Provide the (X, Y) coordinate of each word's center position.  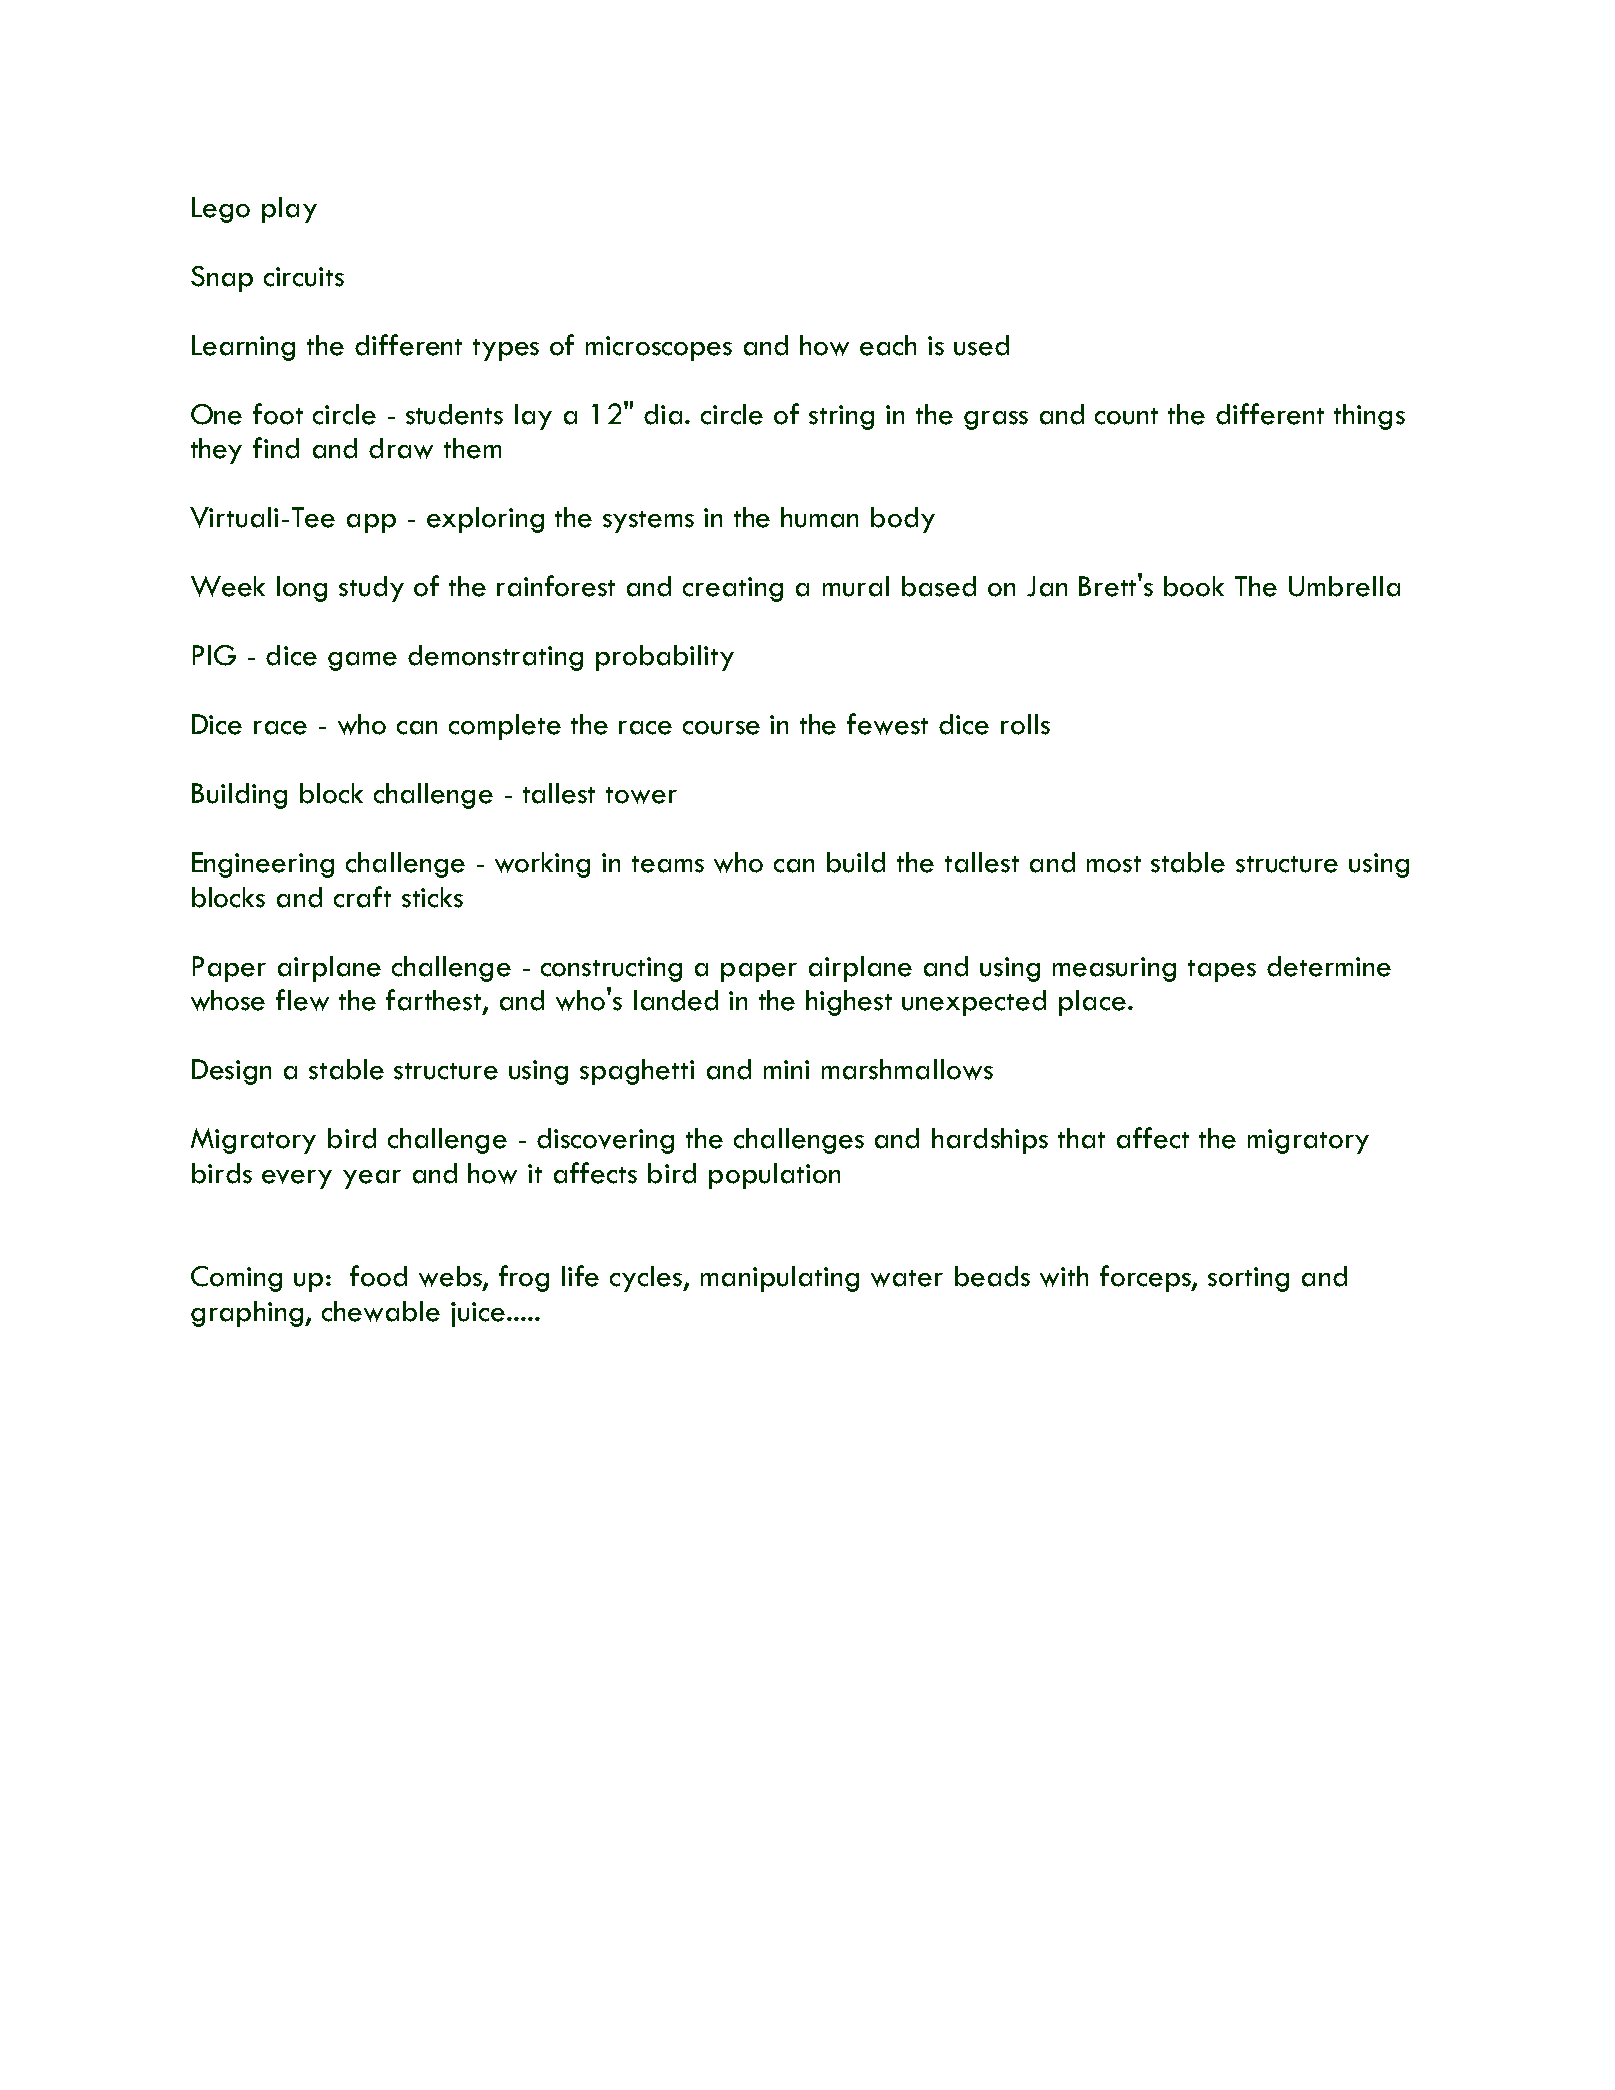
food (378, 1276)
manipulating (780, 1279)
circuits (304, 277)
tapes (1222, 971)
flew (302, 1000)
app (371, 523)
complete (505, 727)
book (1194, 586)
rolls (1025, 724)
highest (849, 1003)
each (888, 345)
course (721, 728)
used (981, 345)
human (819, 517)
